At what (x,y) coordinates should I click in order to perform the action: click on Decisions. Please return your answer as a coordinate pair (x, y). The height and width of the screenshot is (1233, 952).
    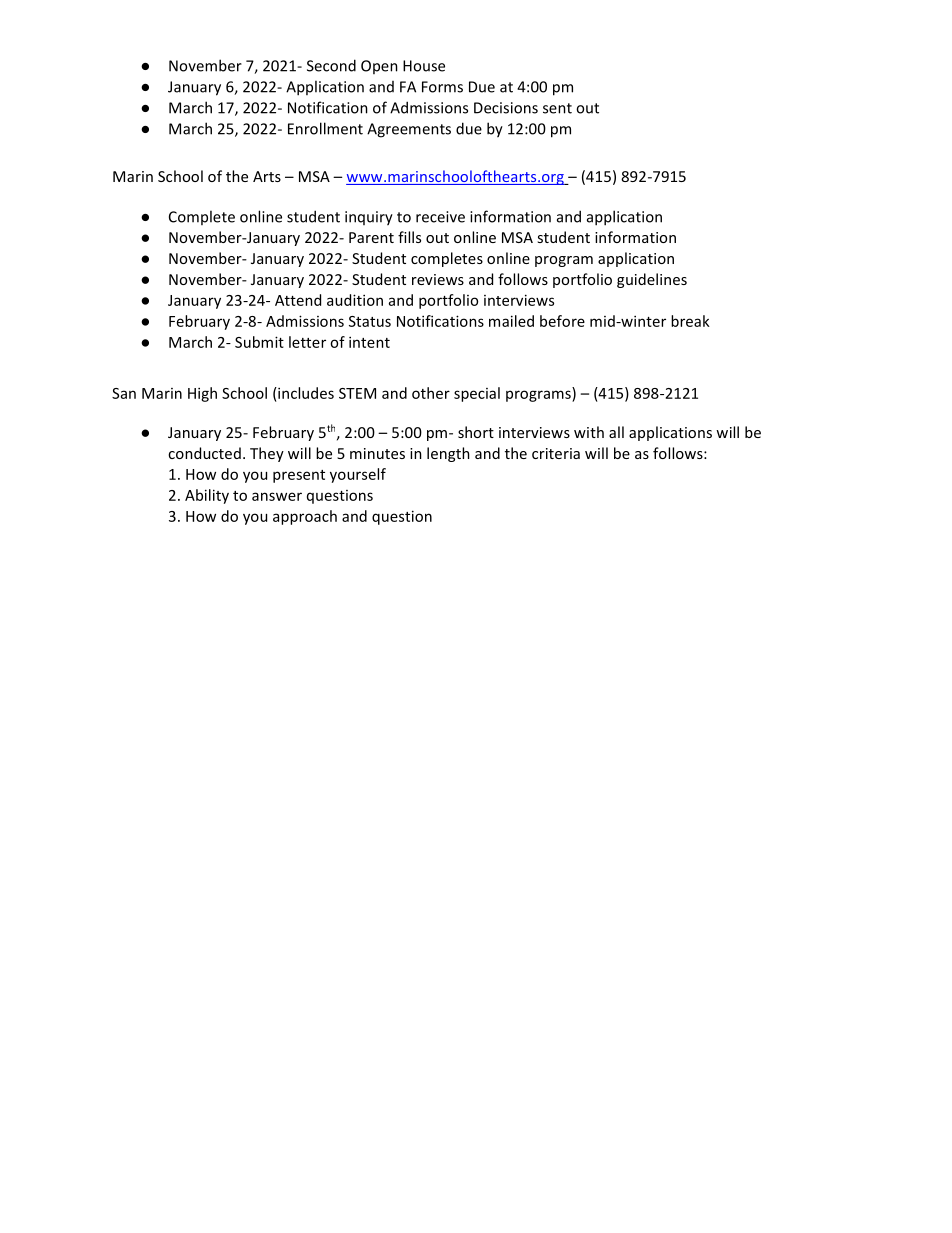
    Looking at the image, I should click on (506, 108).
